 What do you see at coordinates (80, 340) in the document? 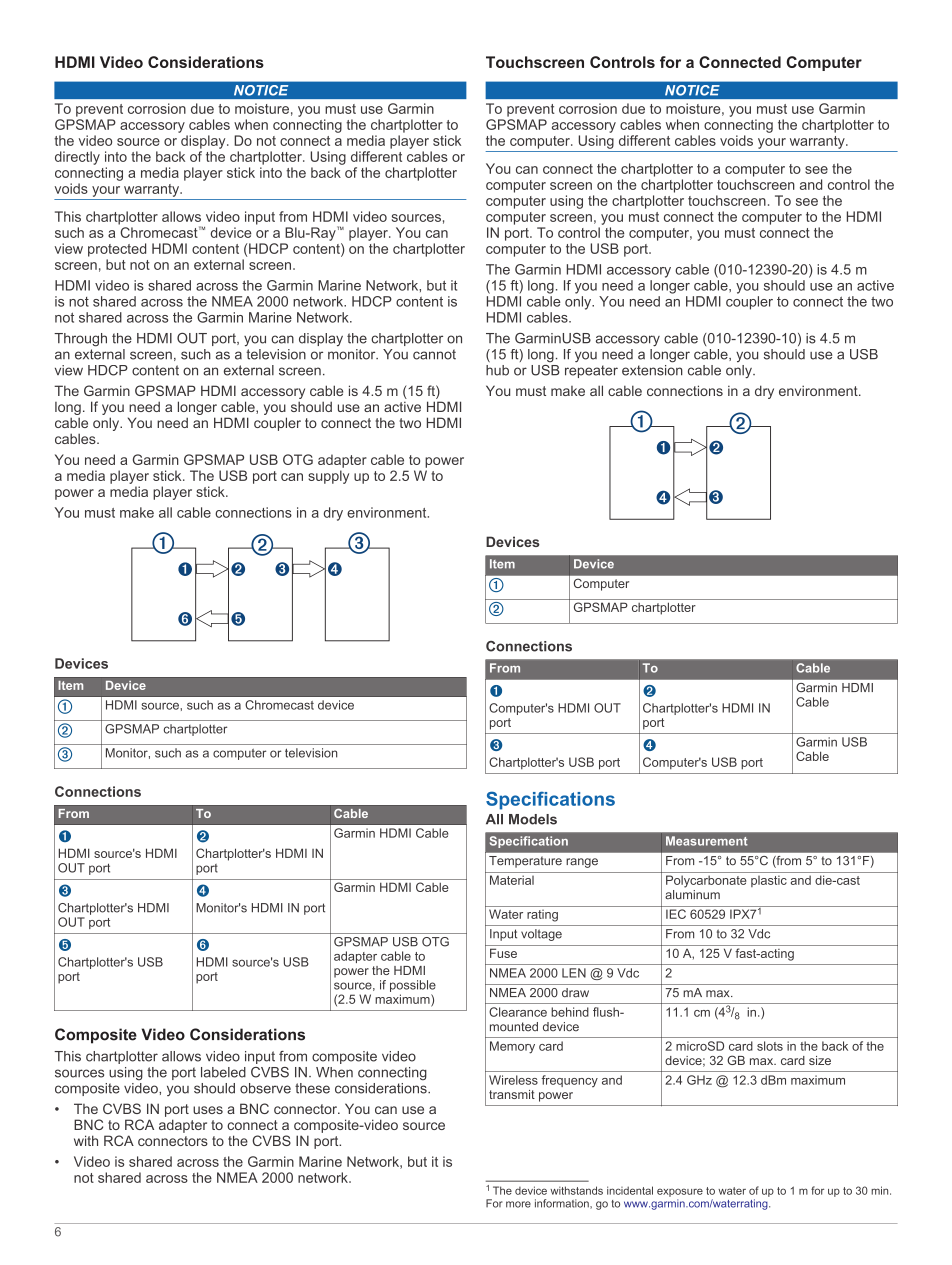
I see `Through` at bounding box center [80, 340].
